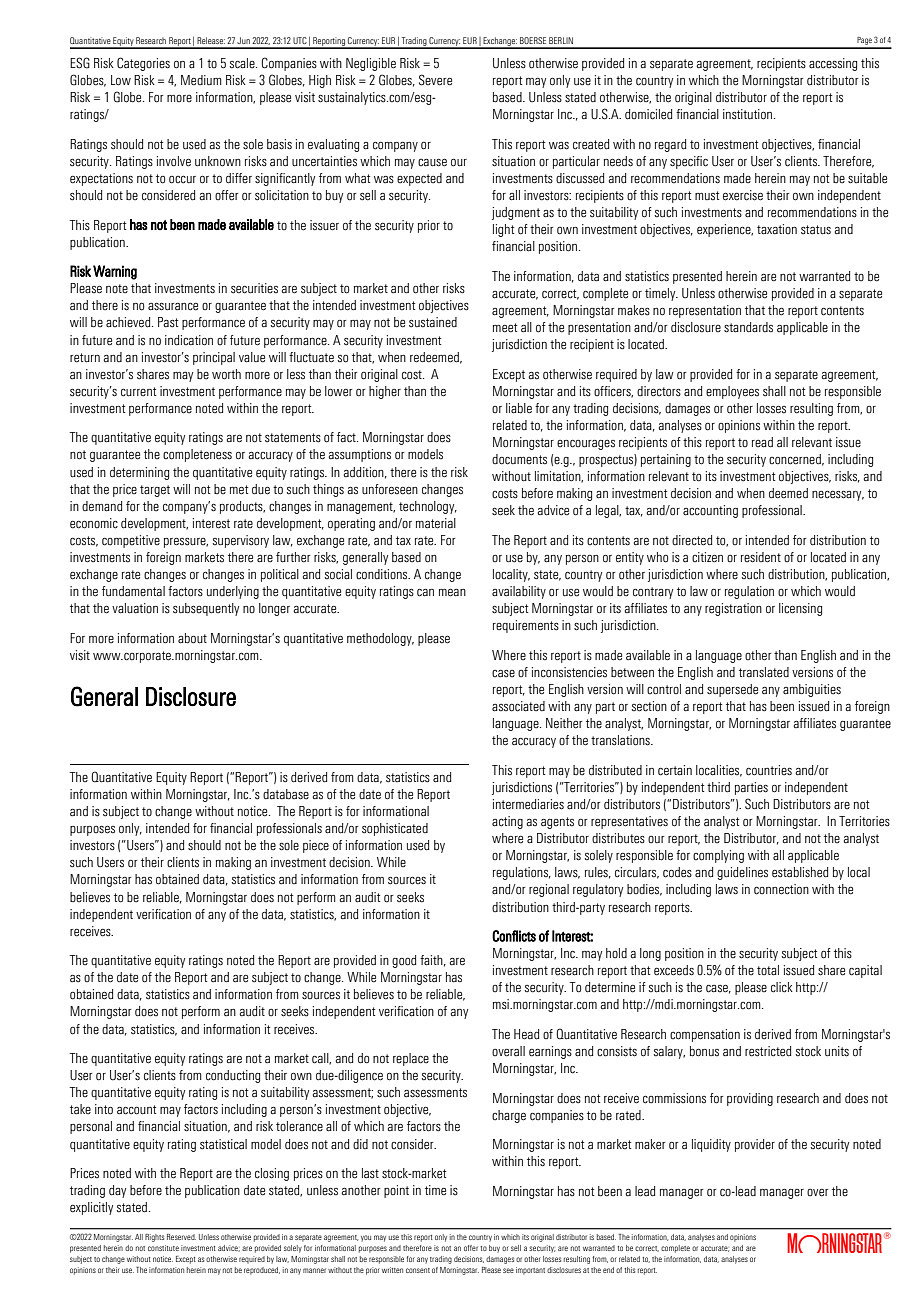  Describe the element at coordinates (173, 306) in the page. I see `assurance` at that location.
